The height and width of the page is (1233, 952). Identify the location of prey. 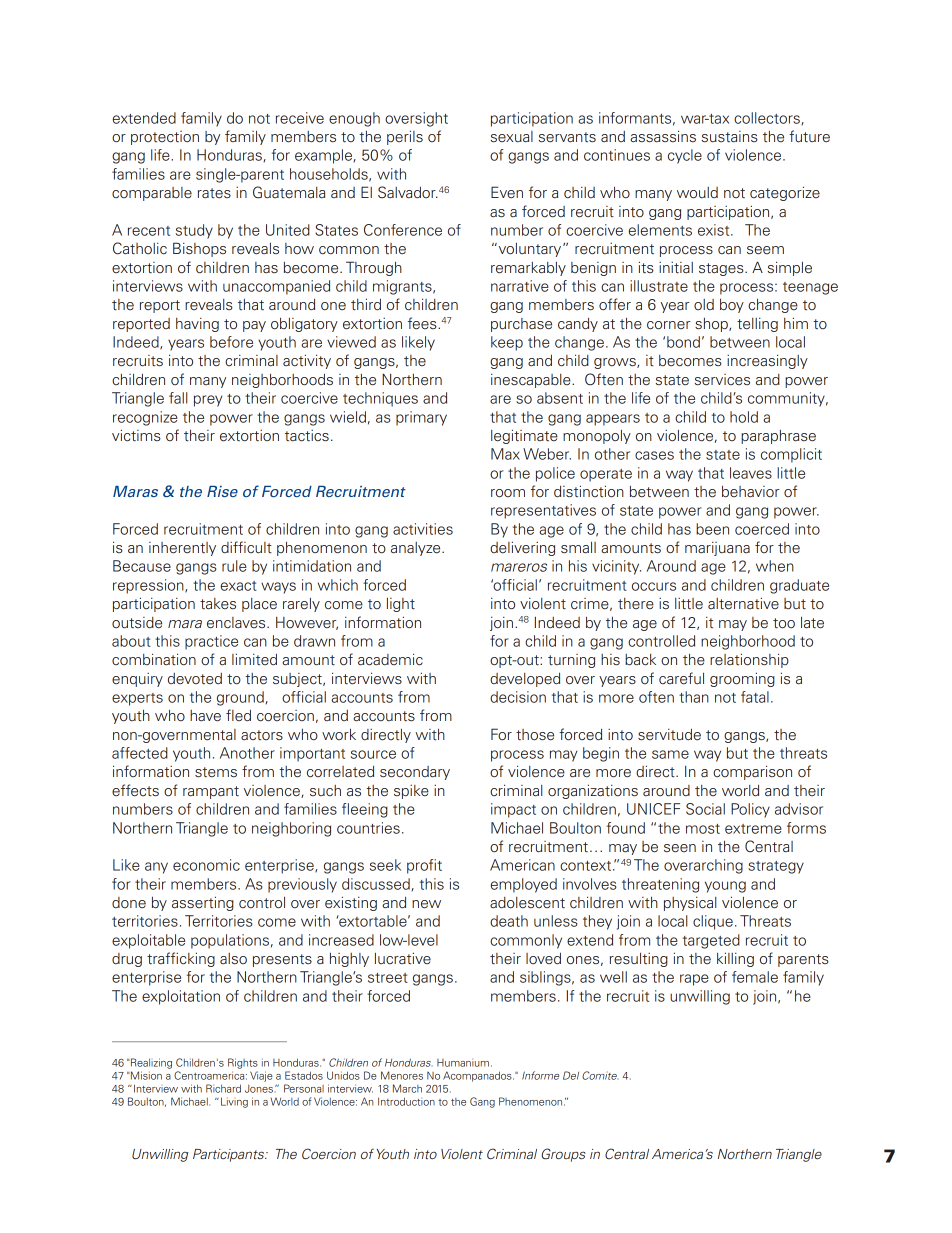
(208, 401).
